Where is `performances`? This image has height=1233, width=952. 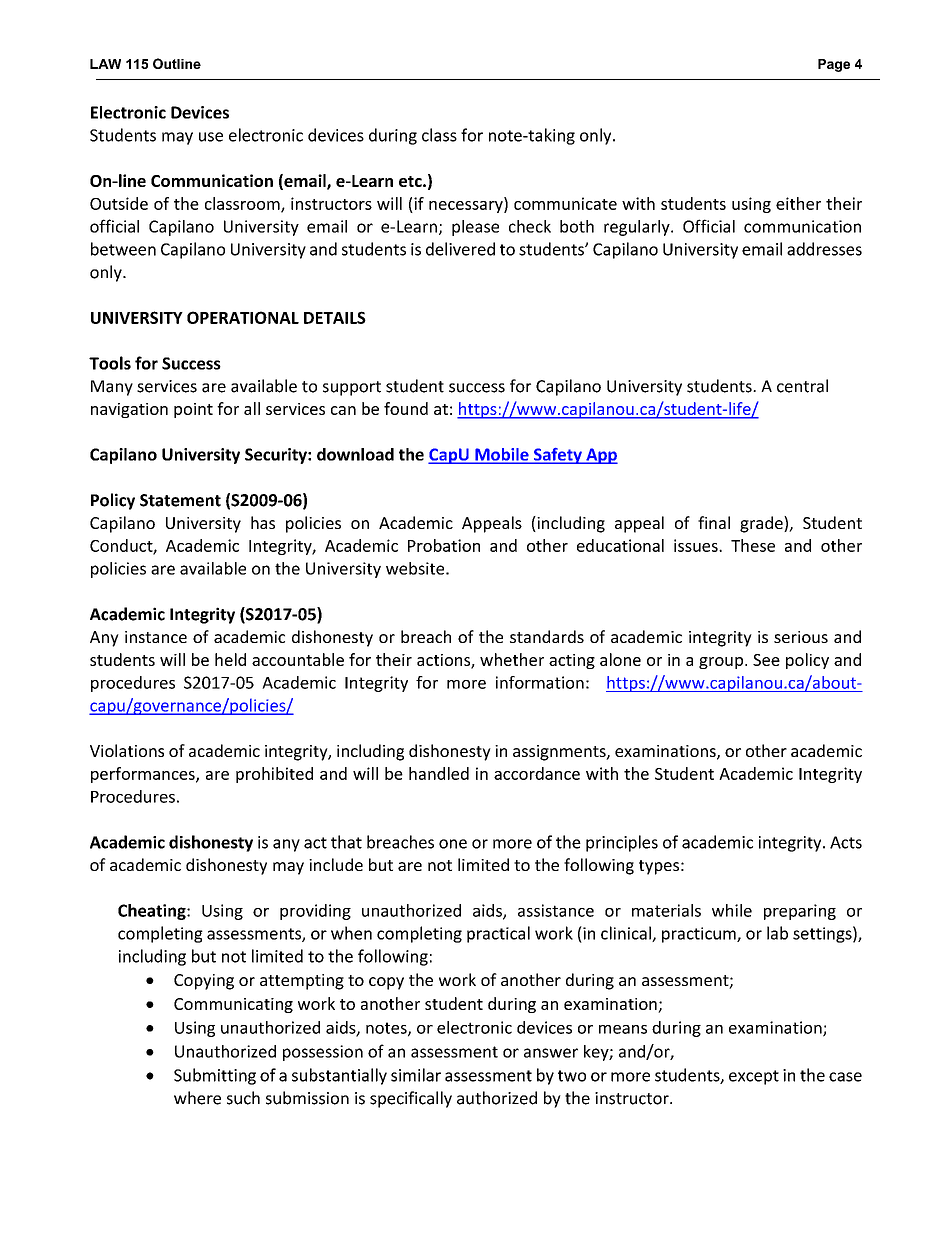 performances is located at coordinates (144, 775).
